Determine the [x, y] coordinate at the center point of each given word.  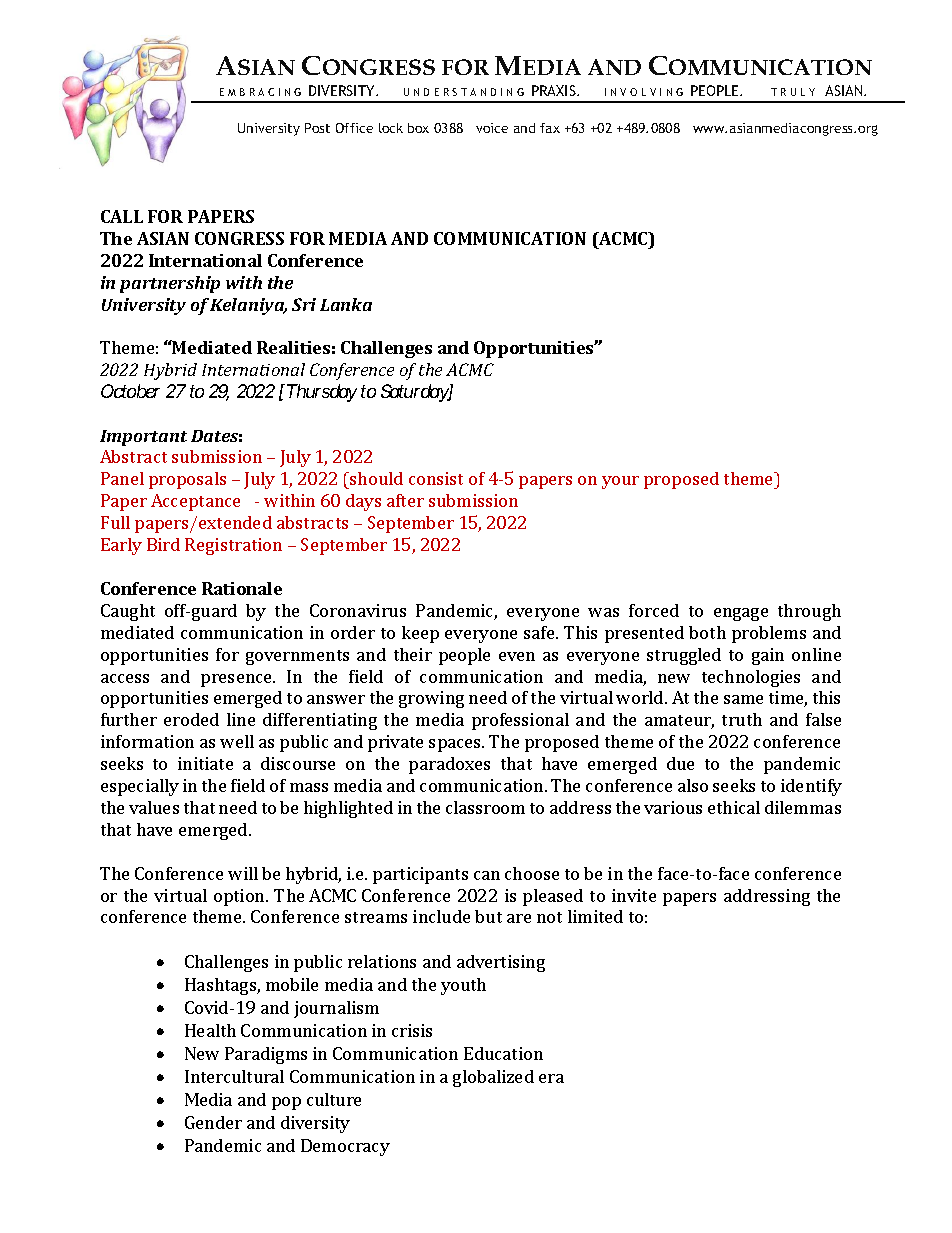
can [487, 875]
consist [436, 478]
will [243, 873]
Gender [213, 1122]
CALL [122, 216]
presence [238, 680]
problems [769, 634]
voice [492, 128]
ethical [734, 807]
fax [550, 128]
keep [420, 634]
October [130, 391]
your [620, 482]
